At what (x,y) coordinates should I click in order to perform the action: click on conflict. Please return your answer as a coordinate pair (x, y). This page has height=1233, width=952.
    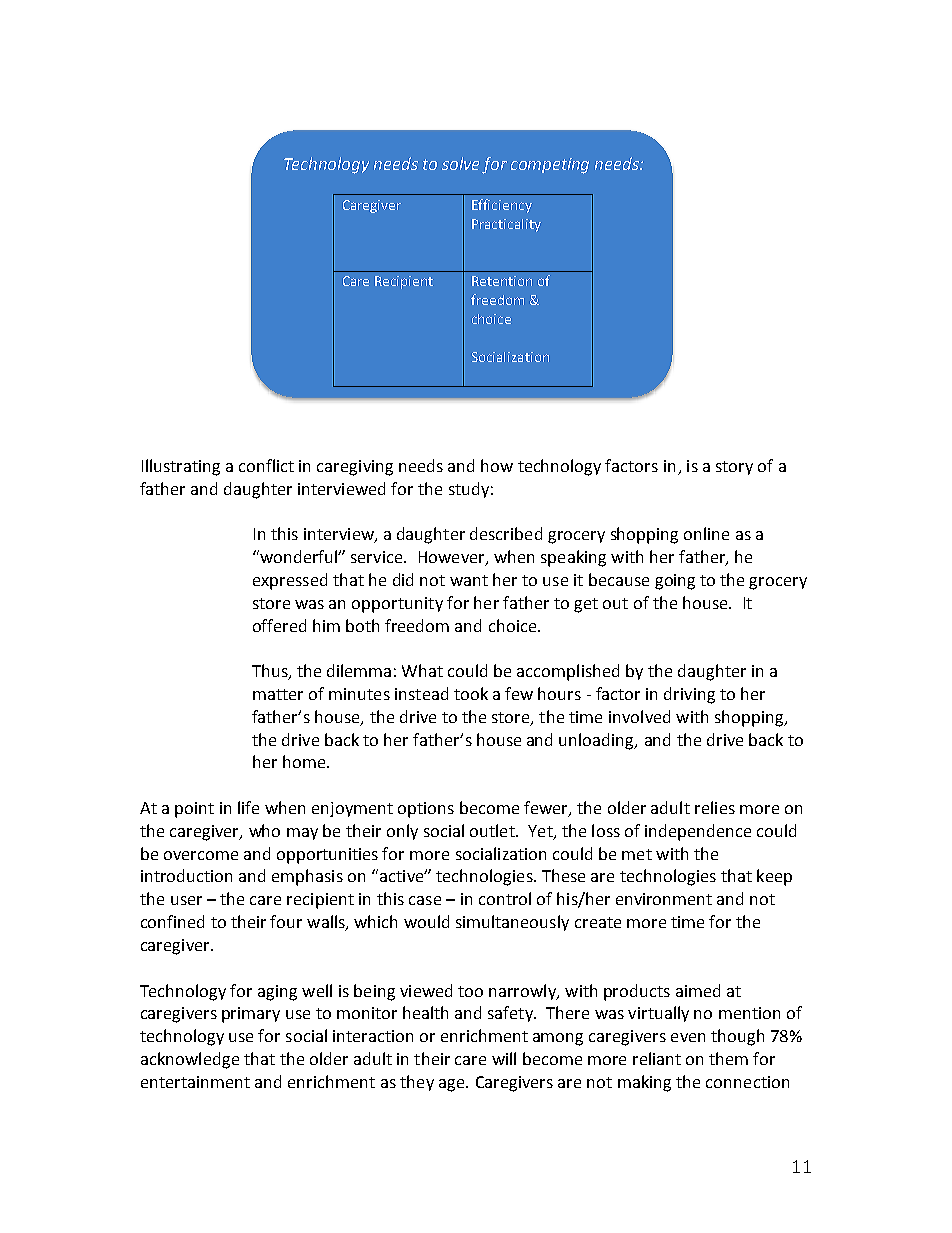
    Looking at the image, I should click on (266, 465).
